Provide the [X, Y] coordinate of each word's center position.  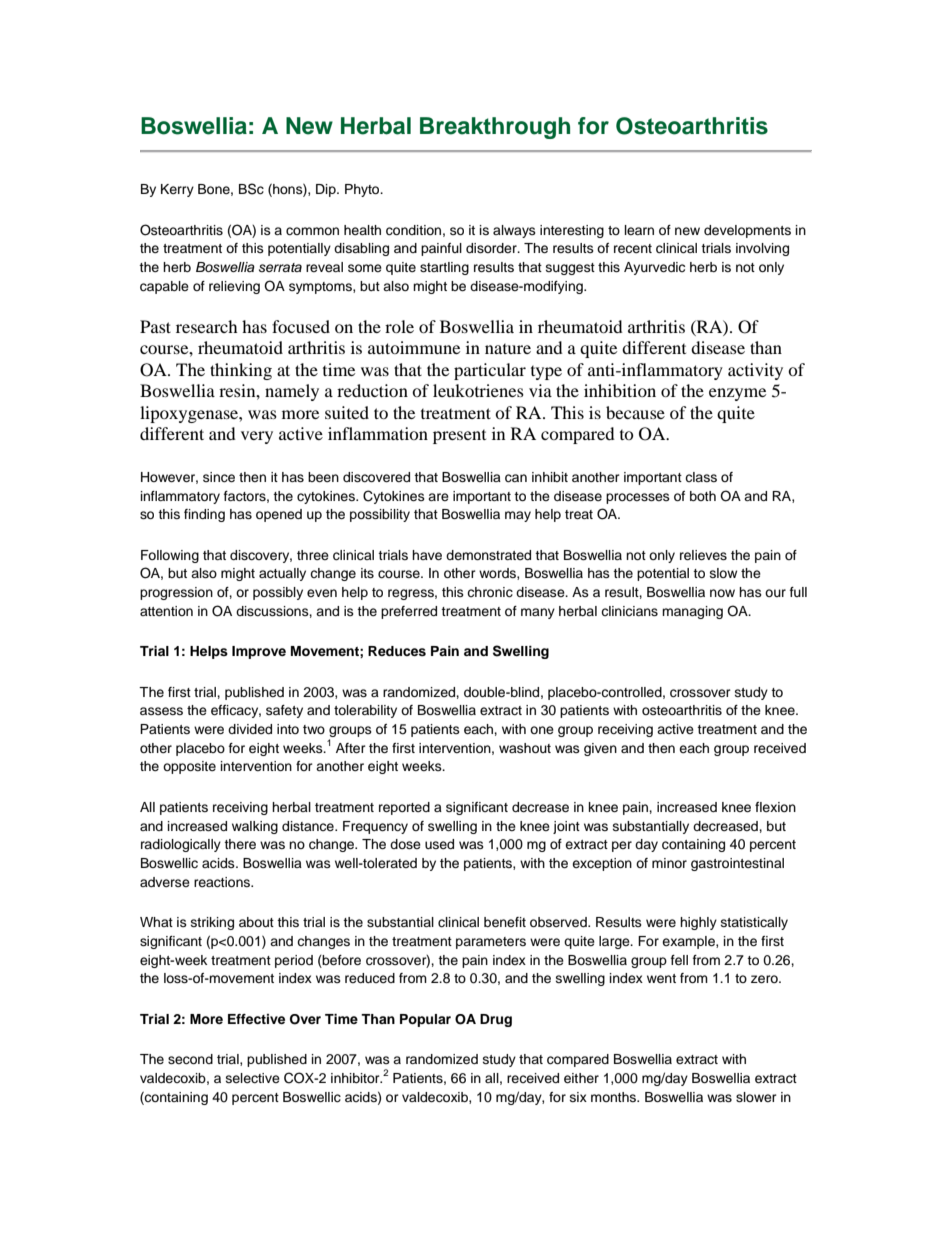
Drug [496, 1020]
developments [747, 231]
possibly [278, 593]
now [722, 593]
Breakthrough [495, 128]
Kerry [177, 190]
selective [253, 1078]
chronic [490, 592]
